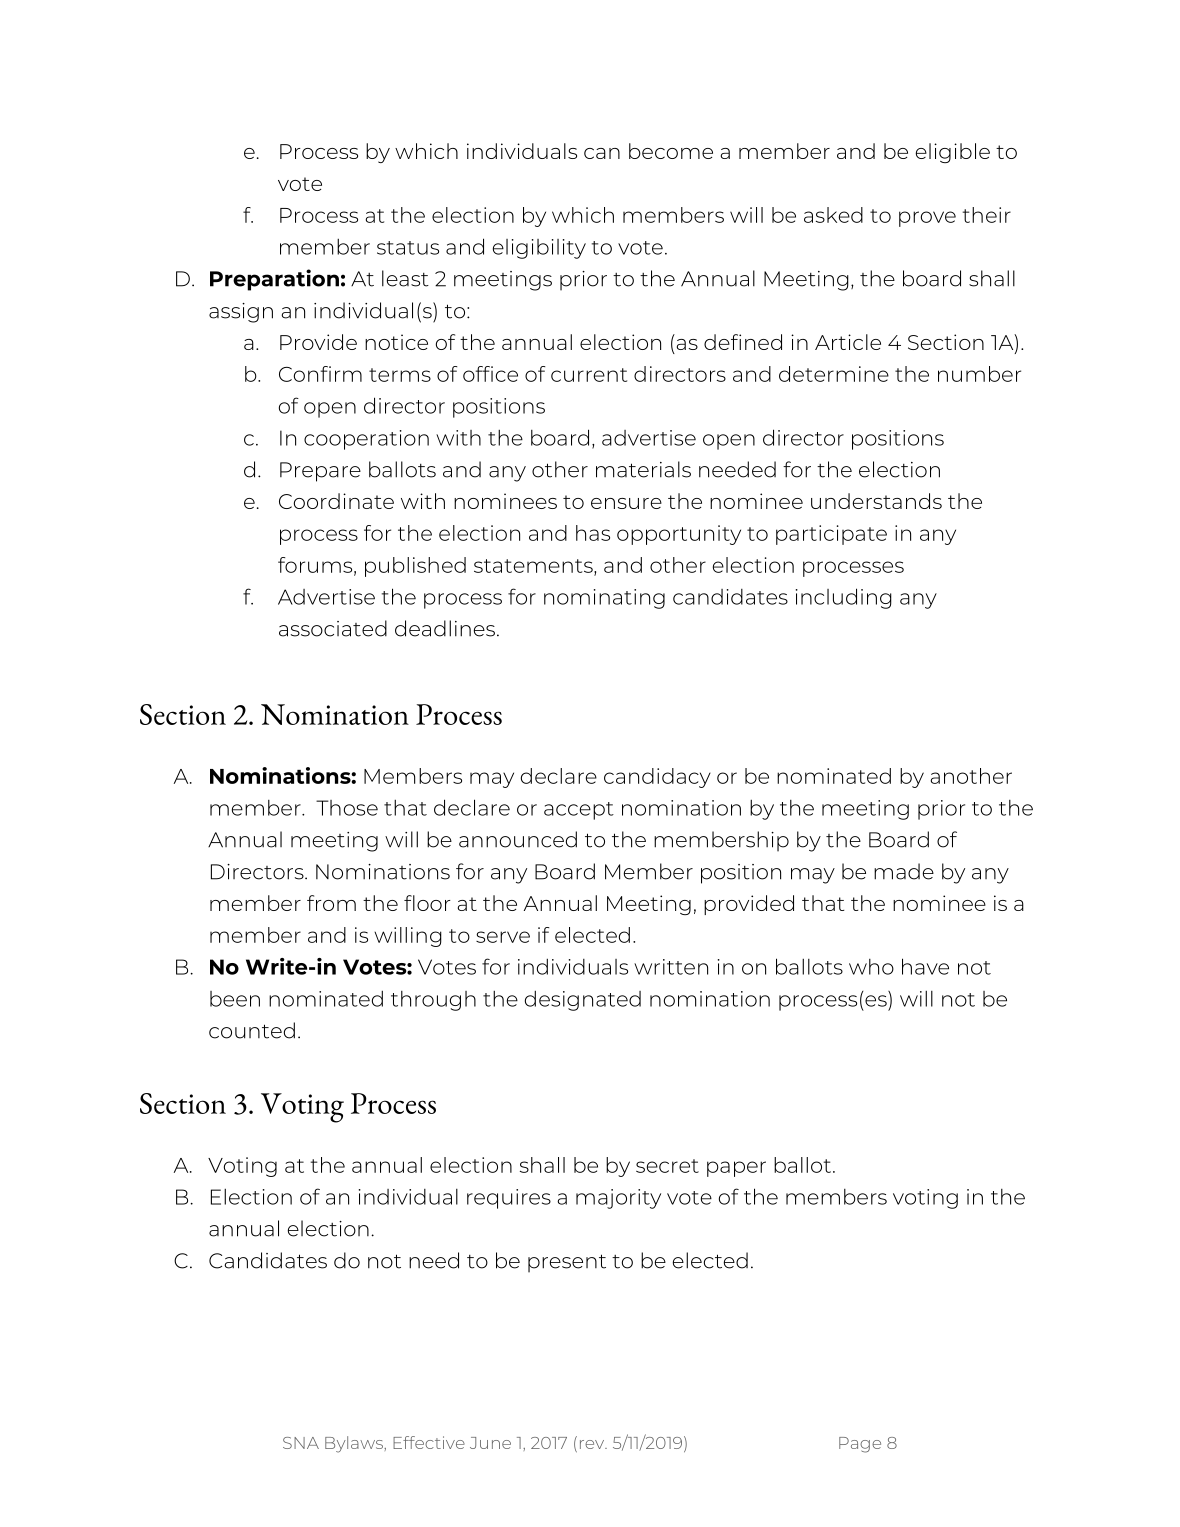  I want to click on associated, so click(333, 628).
